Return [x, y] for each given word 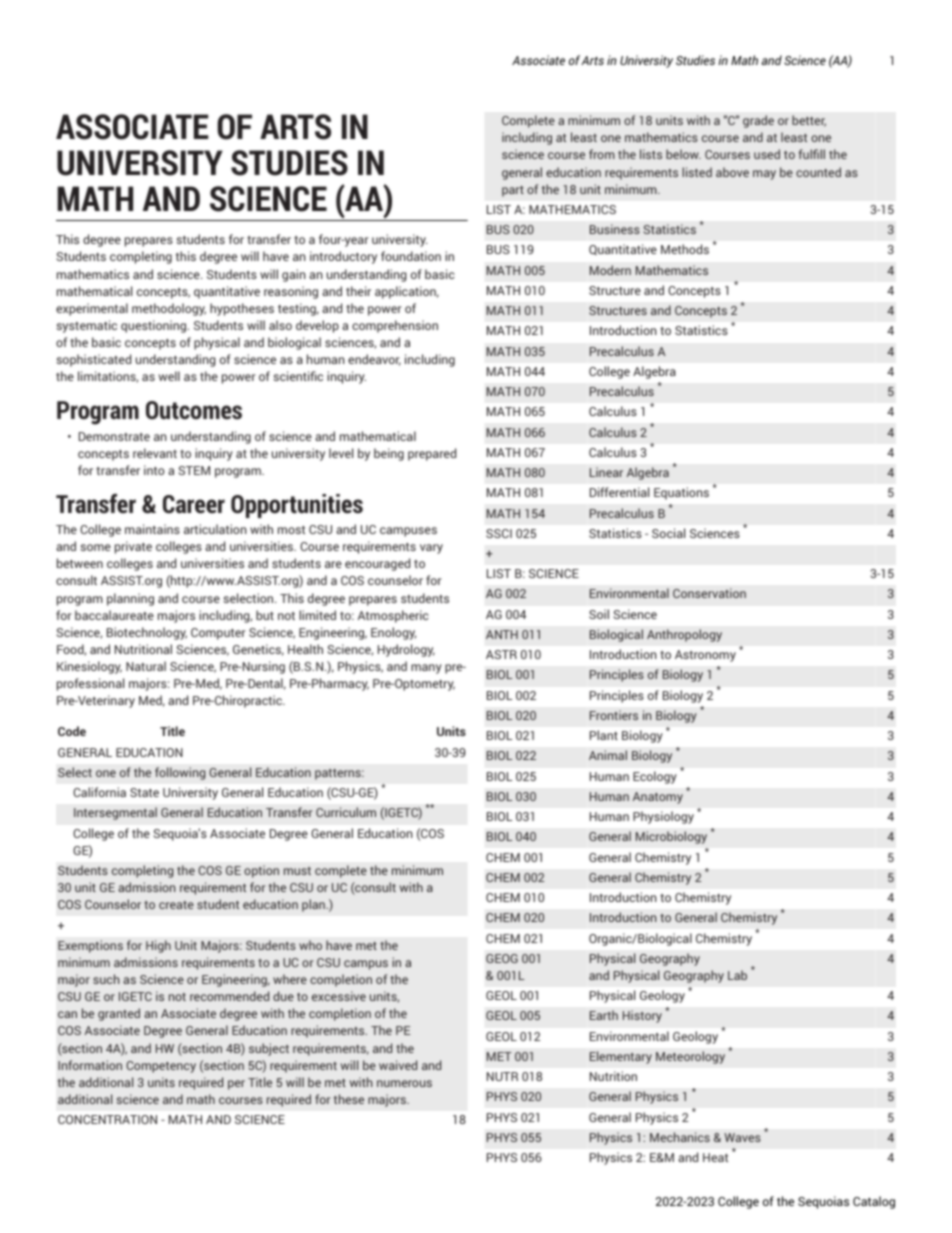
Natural [146, 666]
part [513, 191]
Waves [742, 1137]
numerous [404, 1083]
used [767, 154]
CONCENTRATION [107, 1119]
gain [293, 275]
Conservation [709, 593]
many [426, 669]
